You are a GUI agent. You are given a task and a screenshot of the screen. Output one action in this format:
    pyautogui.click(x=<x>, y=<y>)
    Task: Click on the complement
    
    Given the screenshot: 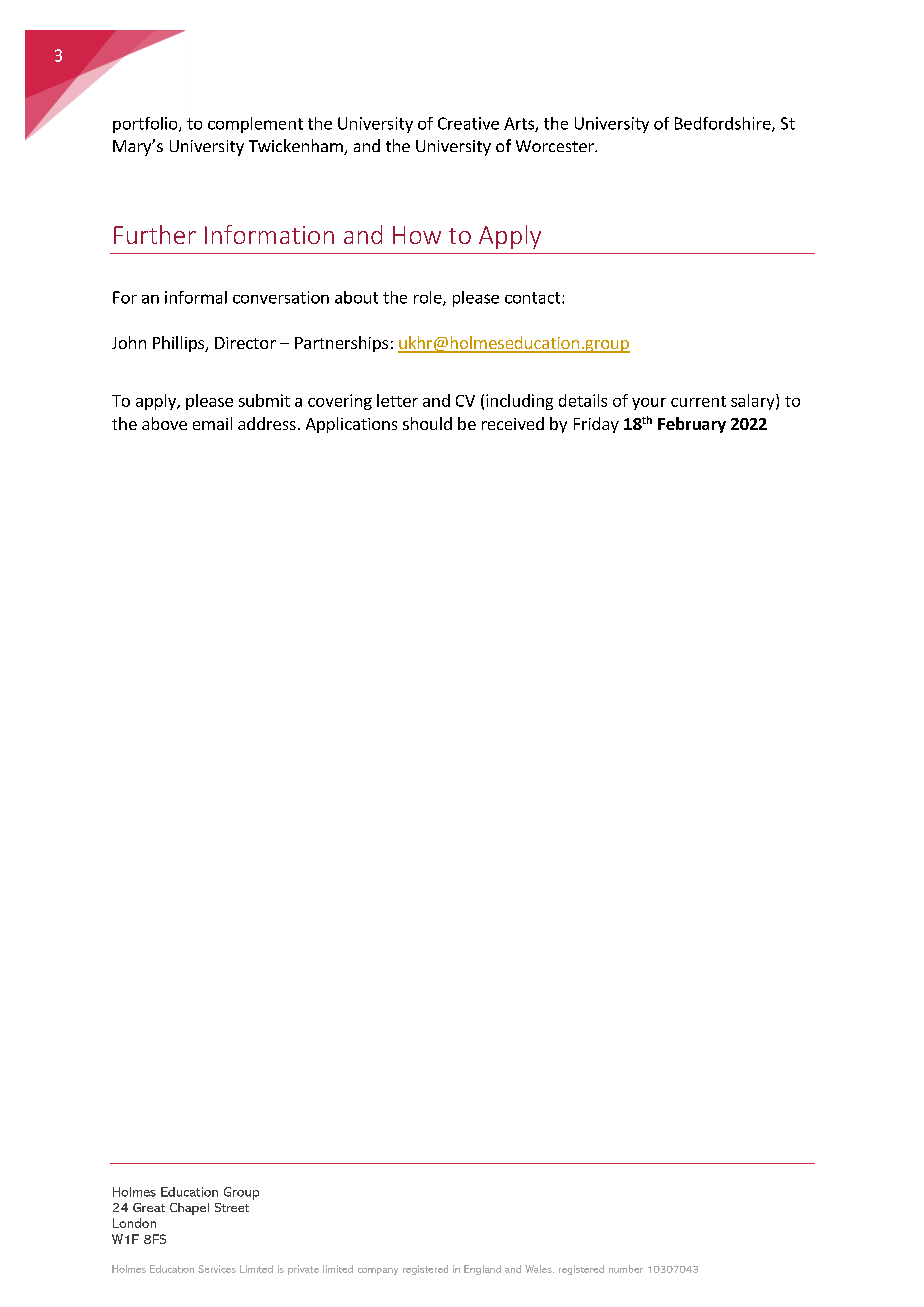 What is the action you would take?
    pyautogui.click(x=255, y=125)
